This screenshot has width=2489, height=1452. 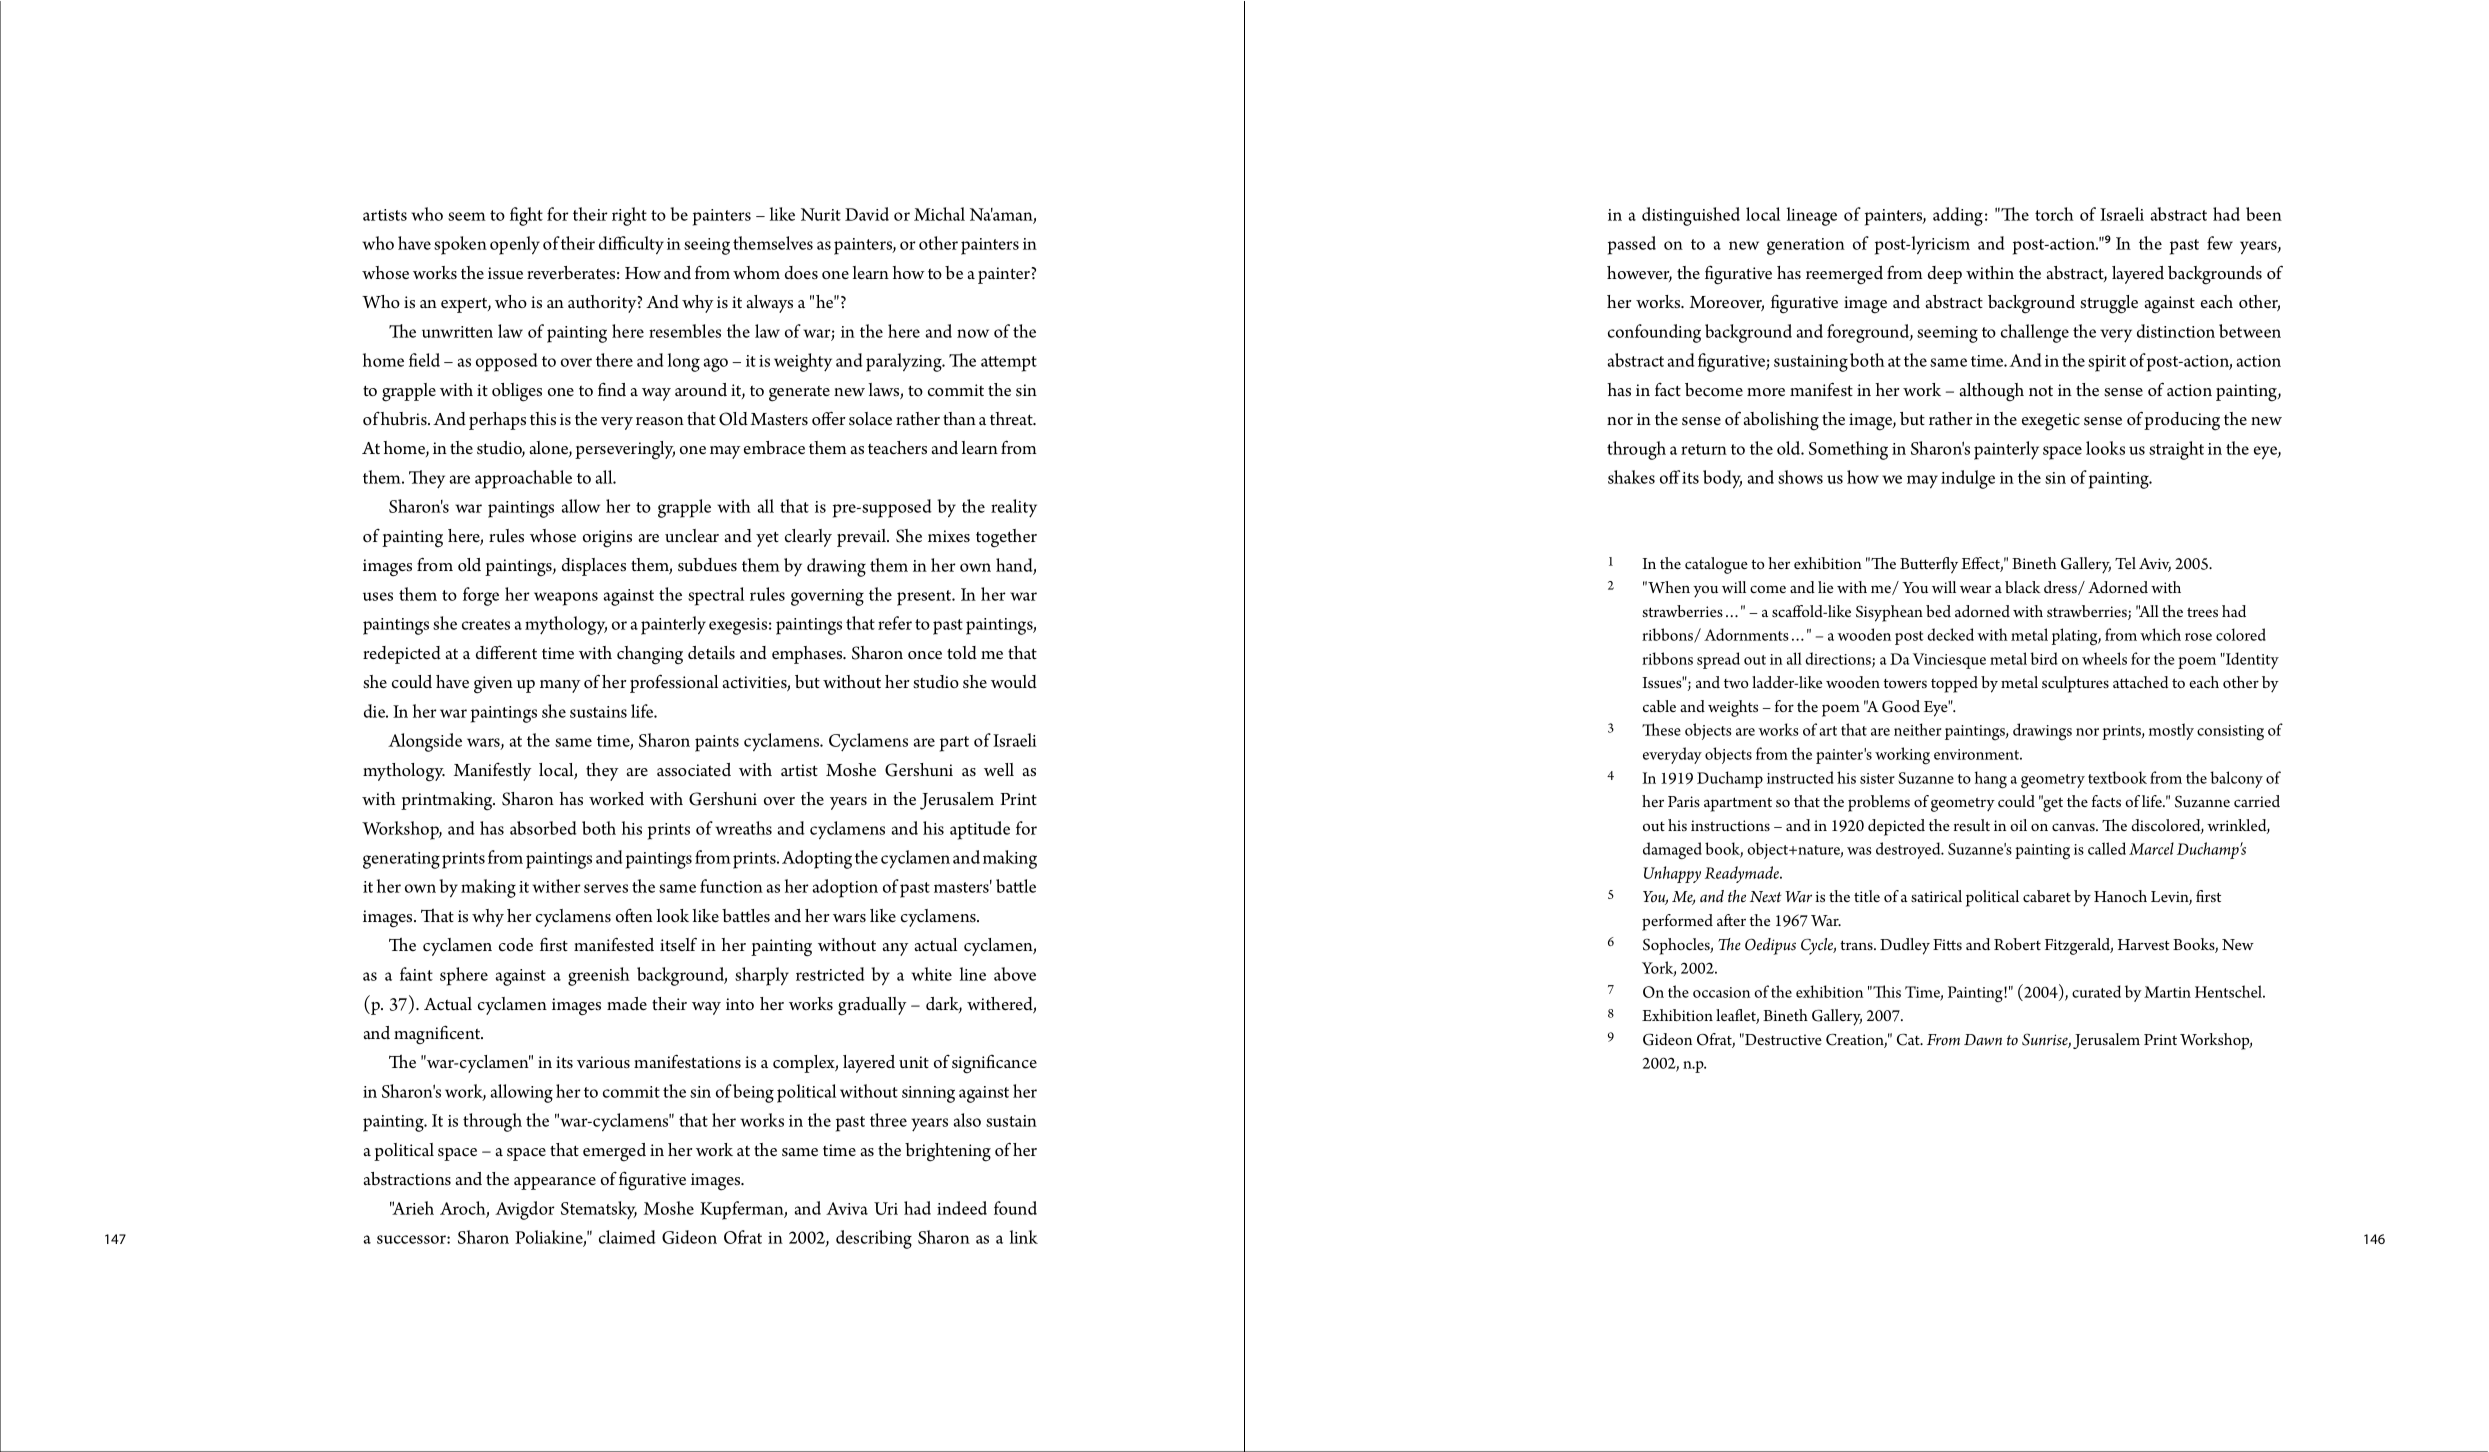 What do you see at coordinates (1659, 706) in the screenshot?
I see `cable` at bounding box center [1659, 706].
